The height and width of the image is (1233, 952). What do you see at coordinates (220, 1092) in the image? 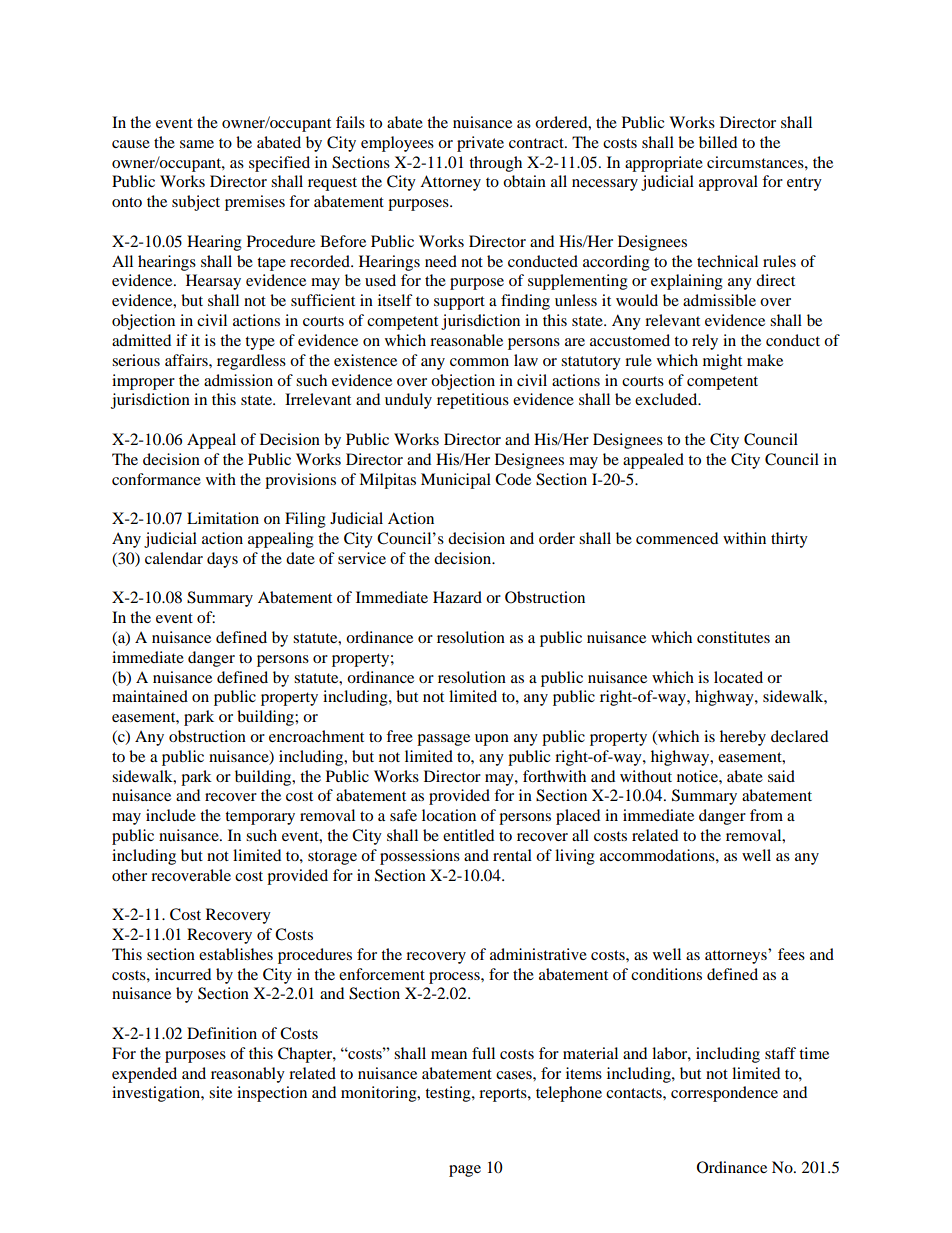
I see `site` at bounding box center [220, 1092].
